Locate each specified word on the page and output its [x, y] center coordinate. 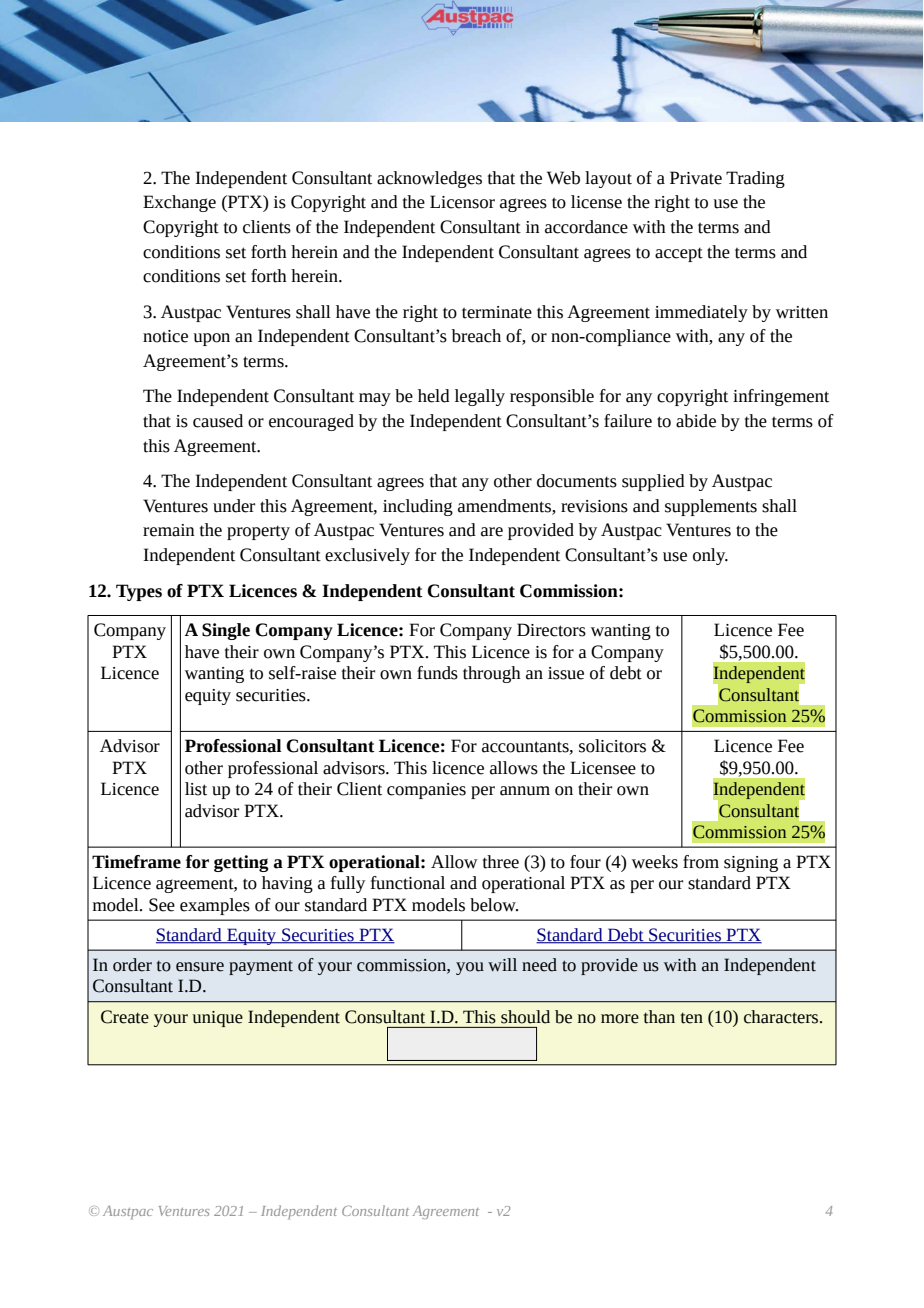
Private [696, 178]
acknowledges [429, 179]
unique [217, 1019]
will [502, 965]
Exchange [179, 203]
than [659, 1017]
